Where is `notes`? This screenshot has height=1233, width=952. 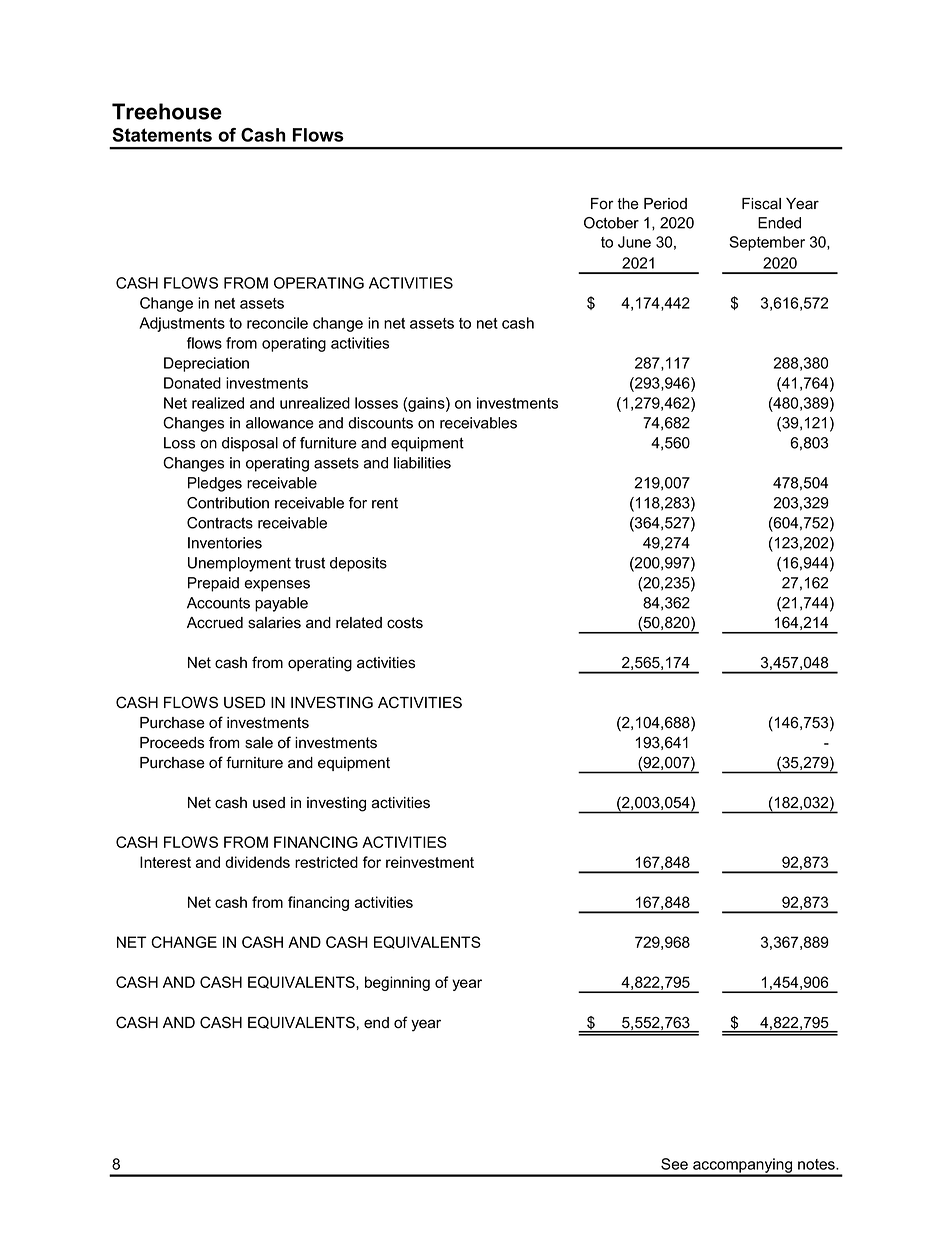 notes is located at coordinates (817, 1164).
